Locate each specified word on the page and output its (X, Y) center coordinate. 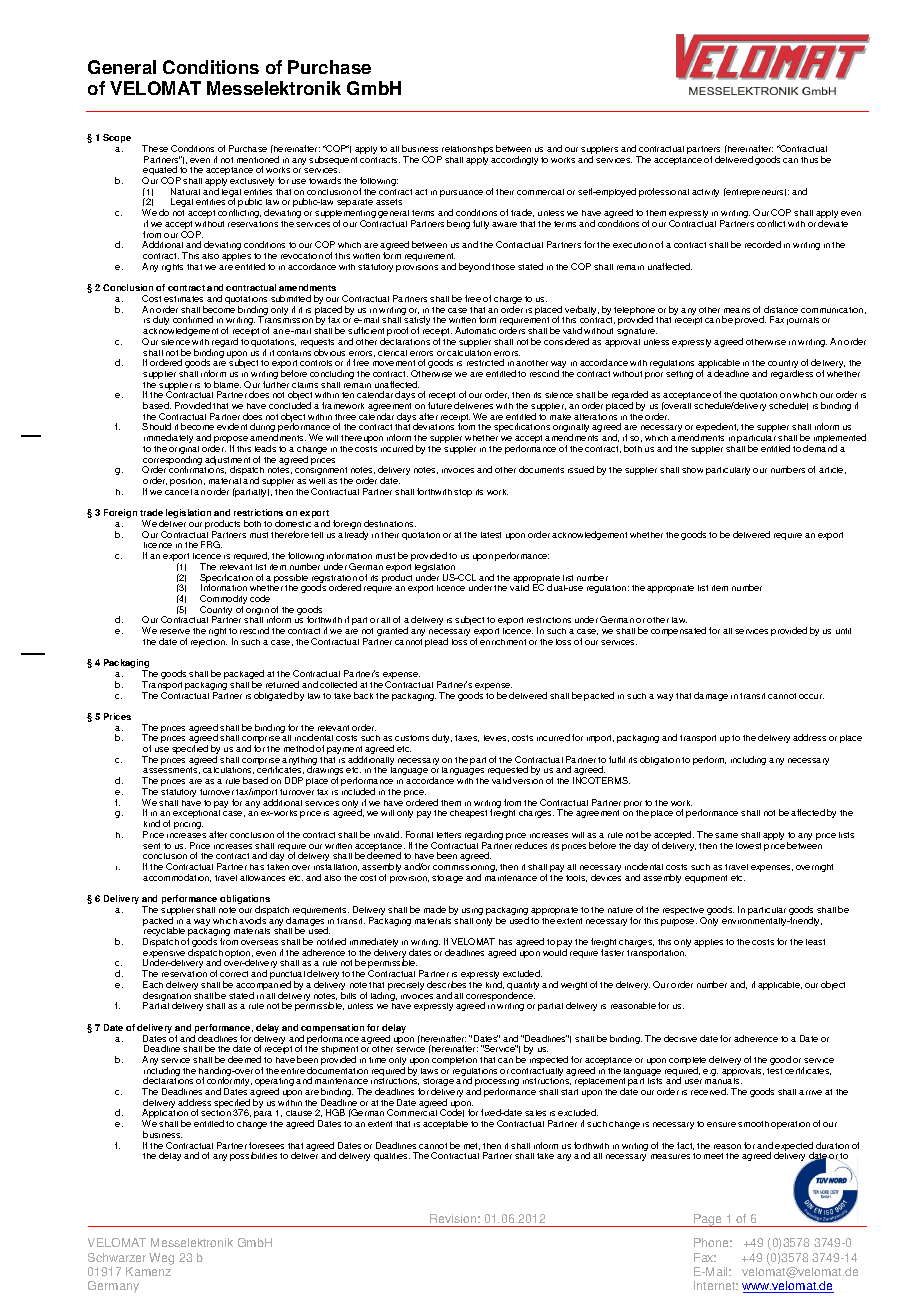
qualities (392, 1157)
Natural (185, 191)
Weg (161, 1259)
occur (811, 696)
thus (809, 160)
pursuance (461, 193)
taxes (467, 738)
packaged (244, 676)
